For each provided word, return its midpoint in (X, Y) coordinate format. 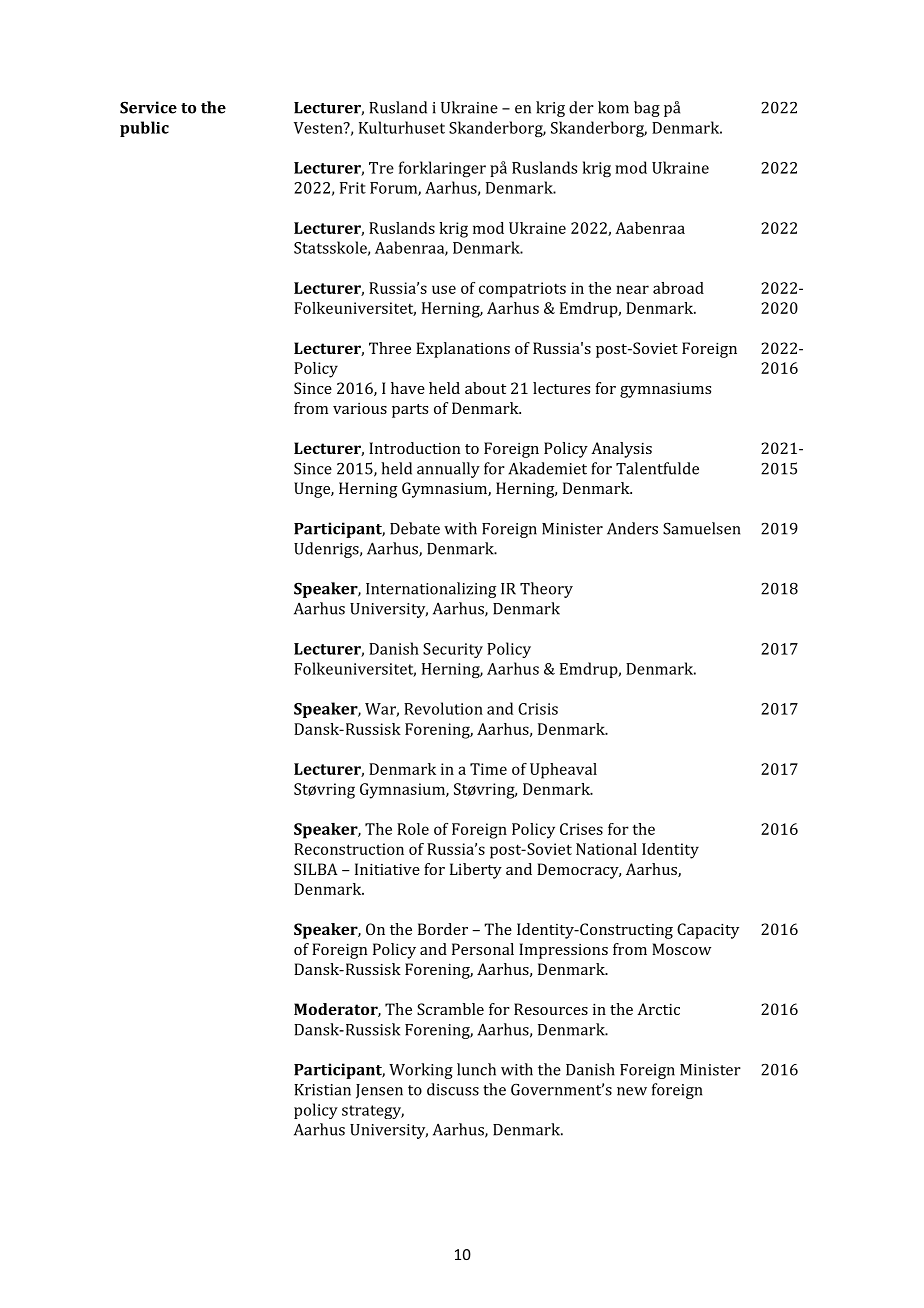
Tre (381, 168)
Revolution (443, 708)
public (144, 129)
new (632, 1091)
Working (421, 1071)
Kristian (322, 1090)
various (360, 408)
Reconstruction (349, 849)
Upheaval (563, 771)
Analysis (621, 450)
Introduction (414, 448)
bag (647, 109)
